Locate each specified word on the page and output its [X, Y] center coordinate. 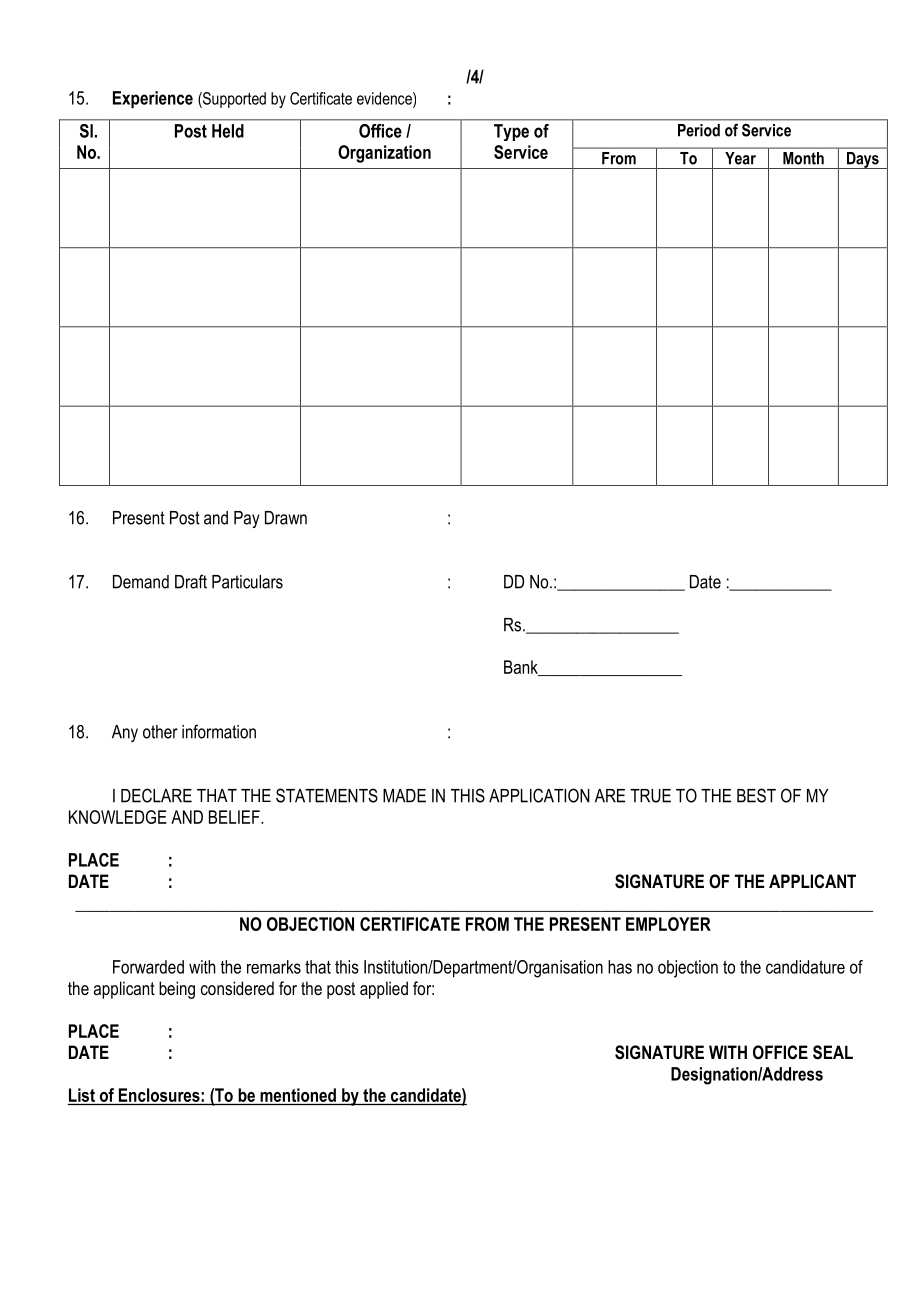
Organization [384, 154]
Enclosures [160, 1095]
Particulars [247, 582]
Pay [247, 519]
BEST [756, 795]
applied [384, 990]
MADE [404, 796]
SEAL [833, 1052]
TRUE [650, 796]
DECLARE [156, 795]
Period [699, 130]
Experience [153, 99]
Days [862, 160]
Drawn [286, 518]
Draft [191, 581]
